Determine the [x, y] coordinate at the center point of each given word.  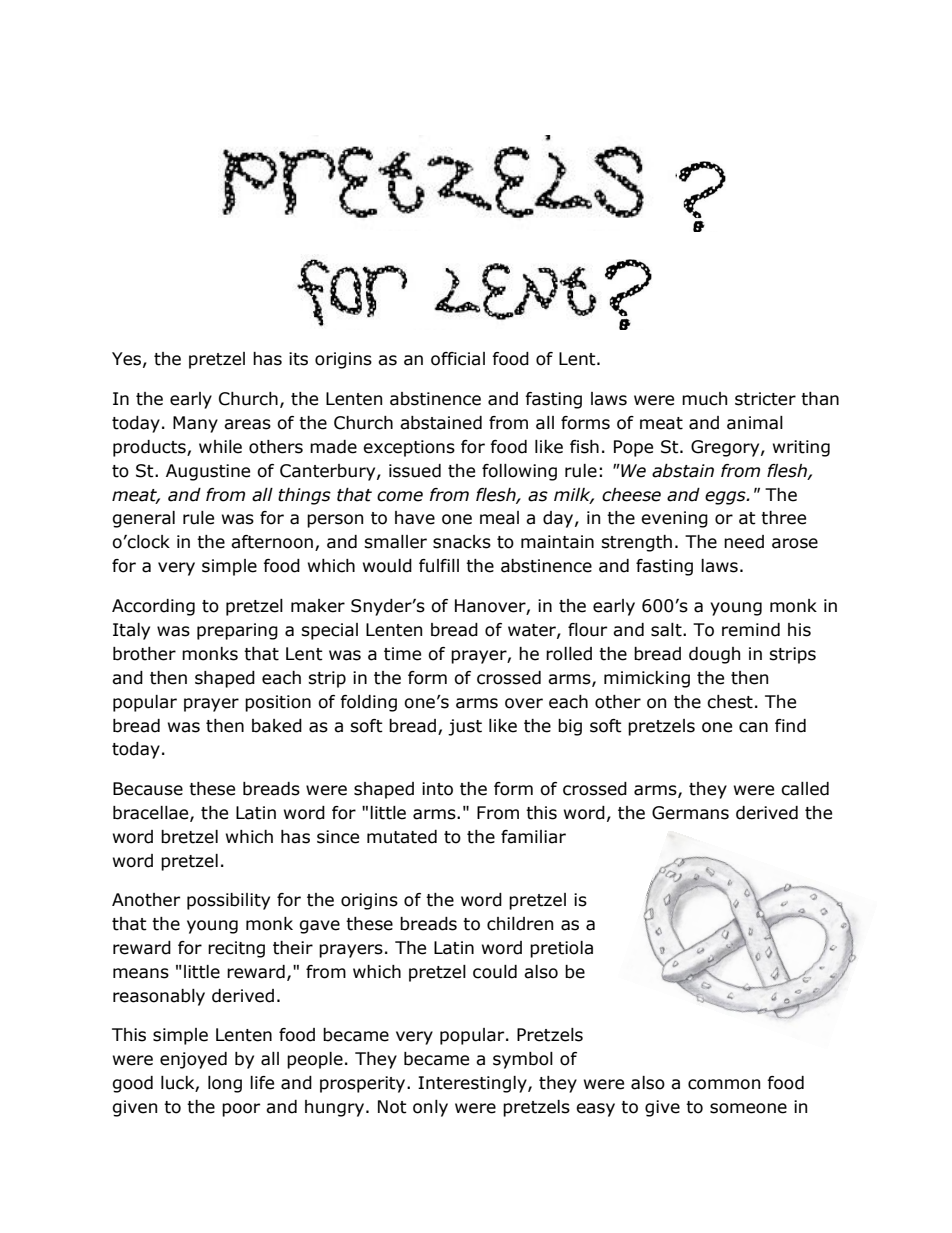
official [458, 359]
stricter [765, 399]
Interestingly [473, 1084]
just [465, 727]
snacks [462, 542]
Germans [690, 813]
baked [277, 726]
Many [195, 424]
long [225, 1084]
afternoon [272, 542]
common [724, 1084]
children [520, 924]
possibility [228, 901]
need [744, 542]
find [790, 726]
